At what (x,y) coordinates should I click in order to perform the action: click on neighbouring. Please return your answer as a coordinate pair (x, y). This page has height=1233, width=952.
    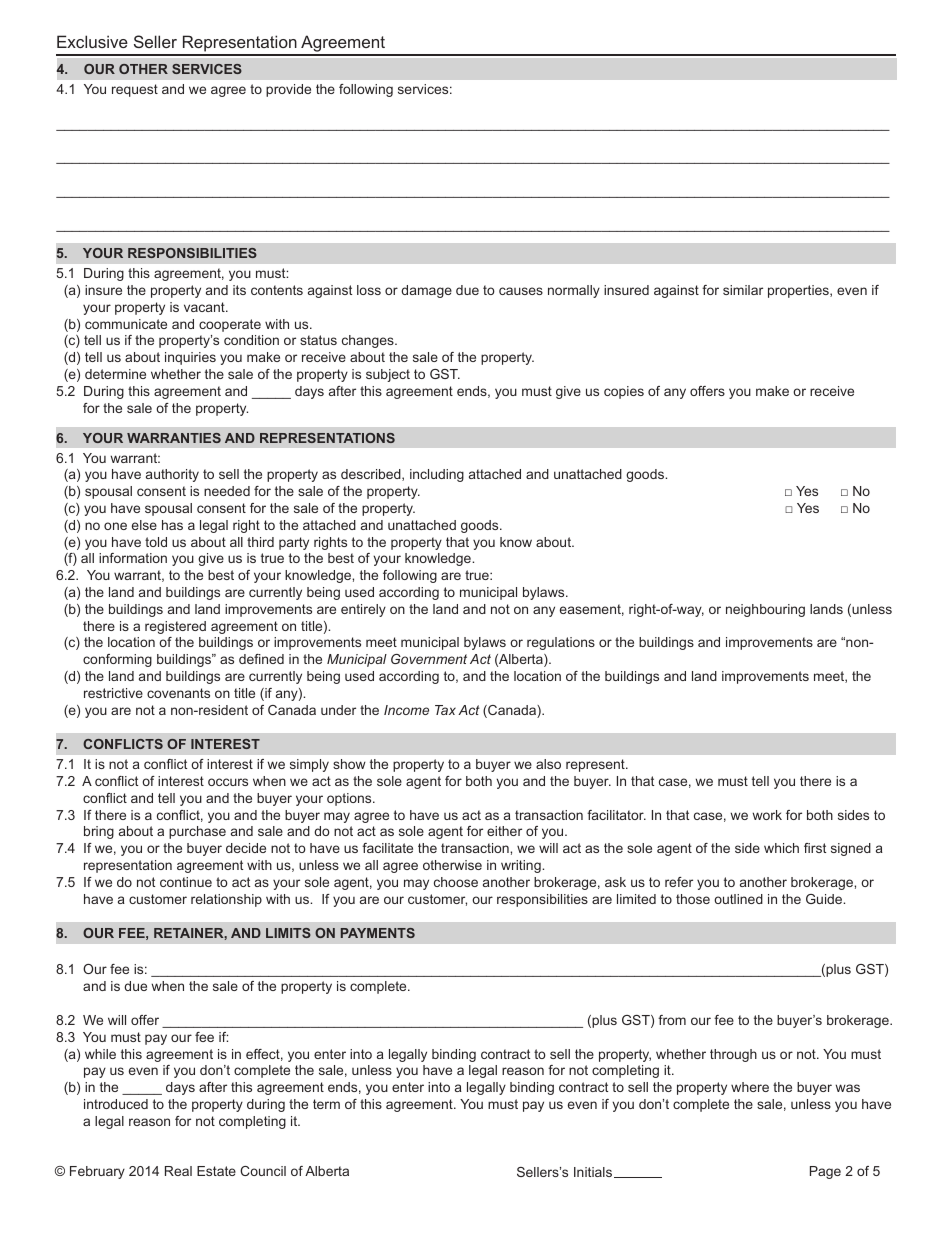
    Looking at the image, I should click on (765, 610).
